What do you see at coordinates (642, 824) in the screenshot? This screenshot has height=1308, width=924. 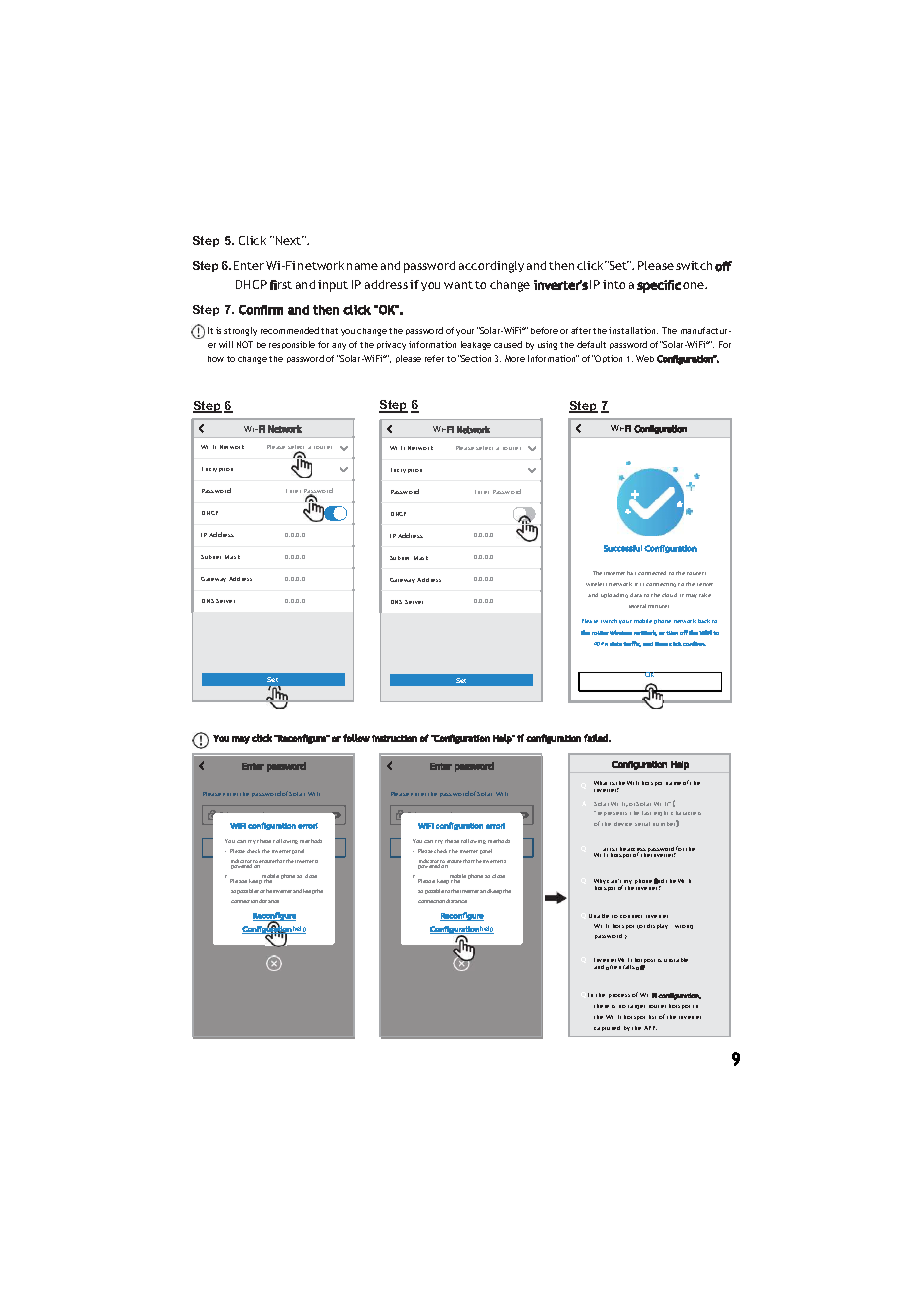 I see `serial` at bounding box center [642, 824].
